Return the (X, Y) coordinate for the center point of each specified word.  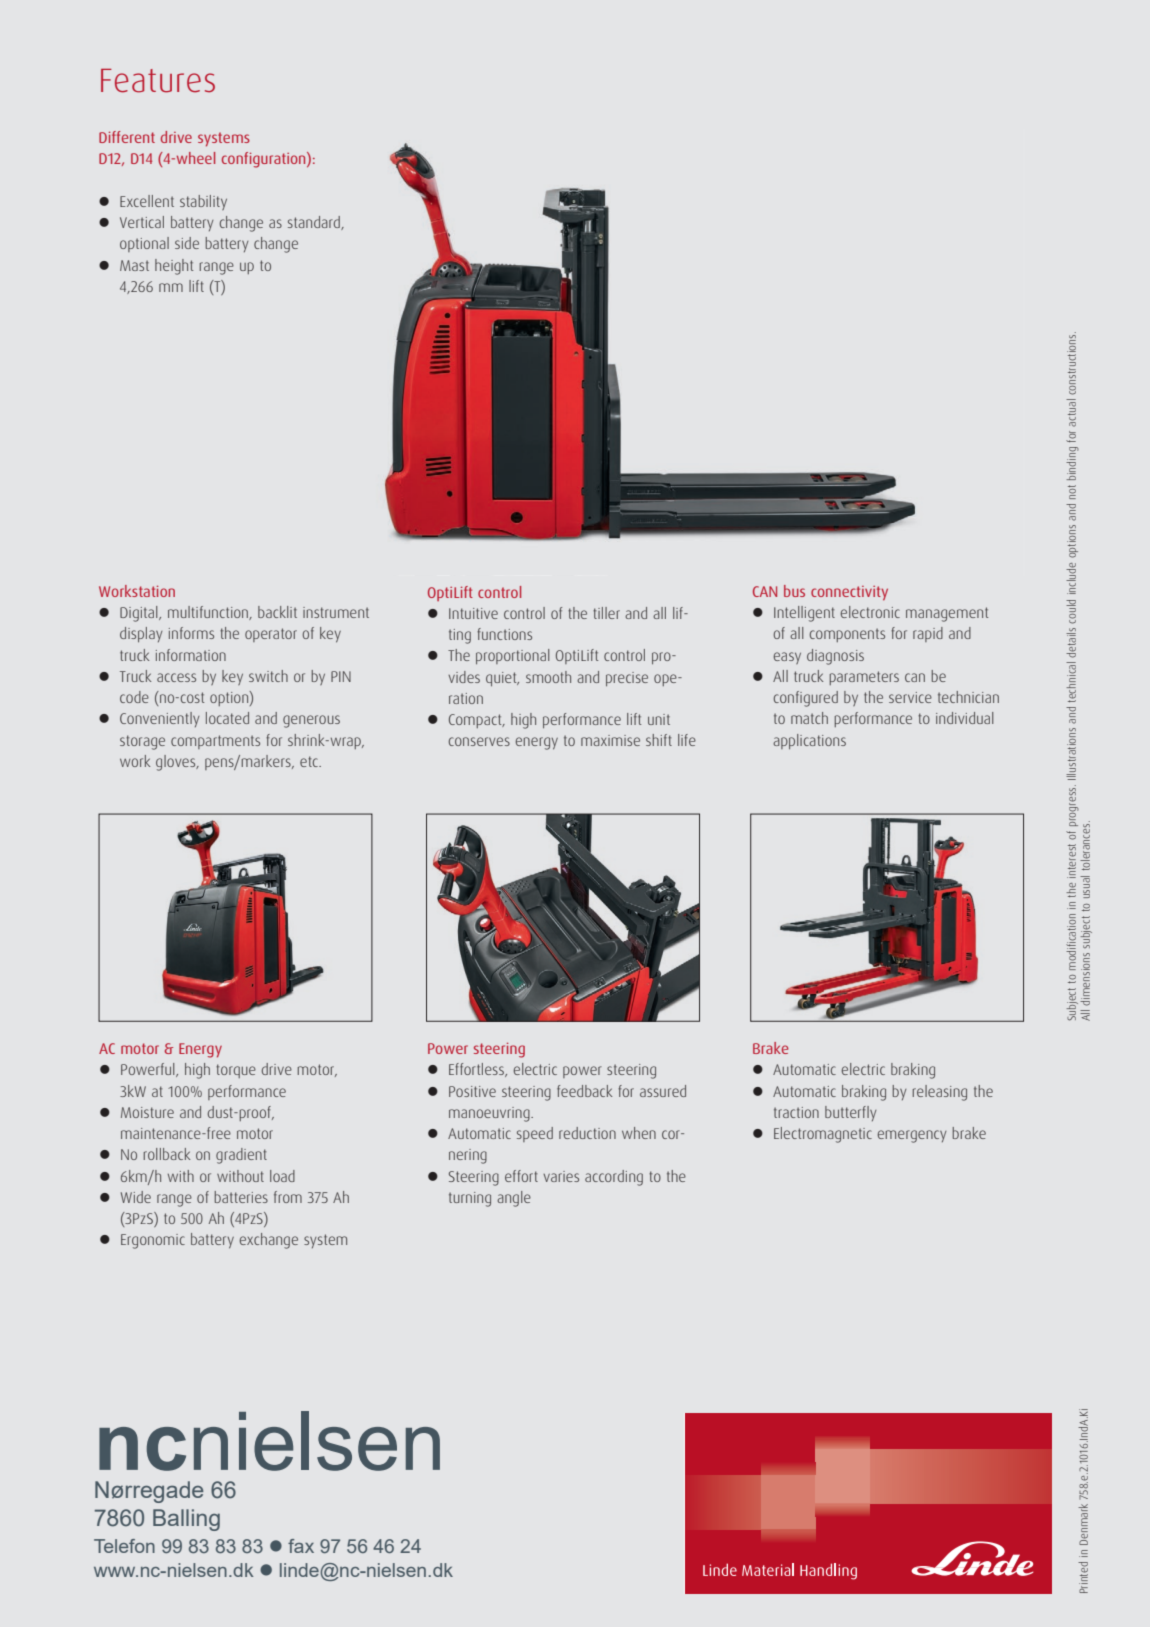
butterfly (851, 1113)
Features (158, 81)
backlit (277, 612)
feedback (584, 1091)
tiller (606, 613)
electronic (870, 612)
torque (236, 1071)
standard (315, 223)
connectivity (849, 593)
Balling (186, 1520)
